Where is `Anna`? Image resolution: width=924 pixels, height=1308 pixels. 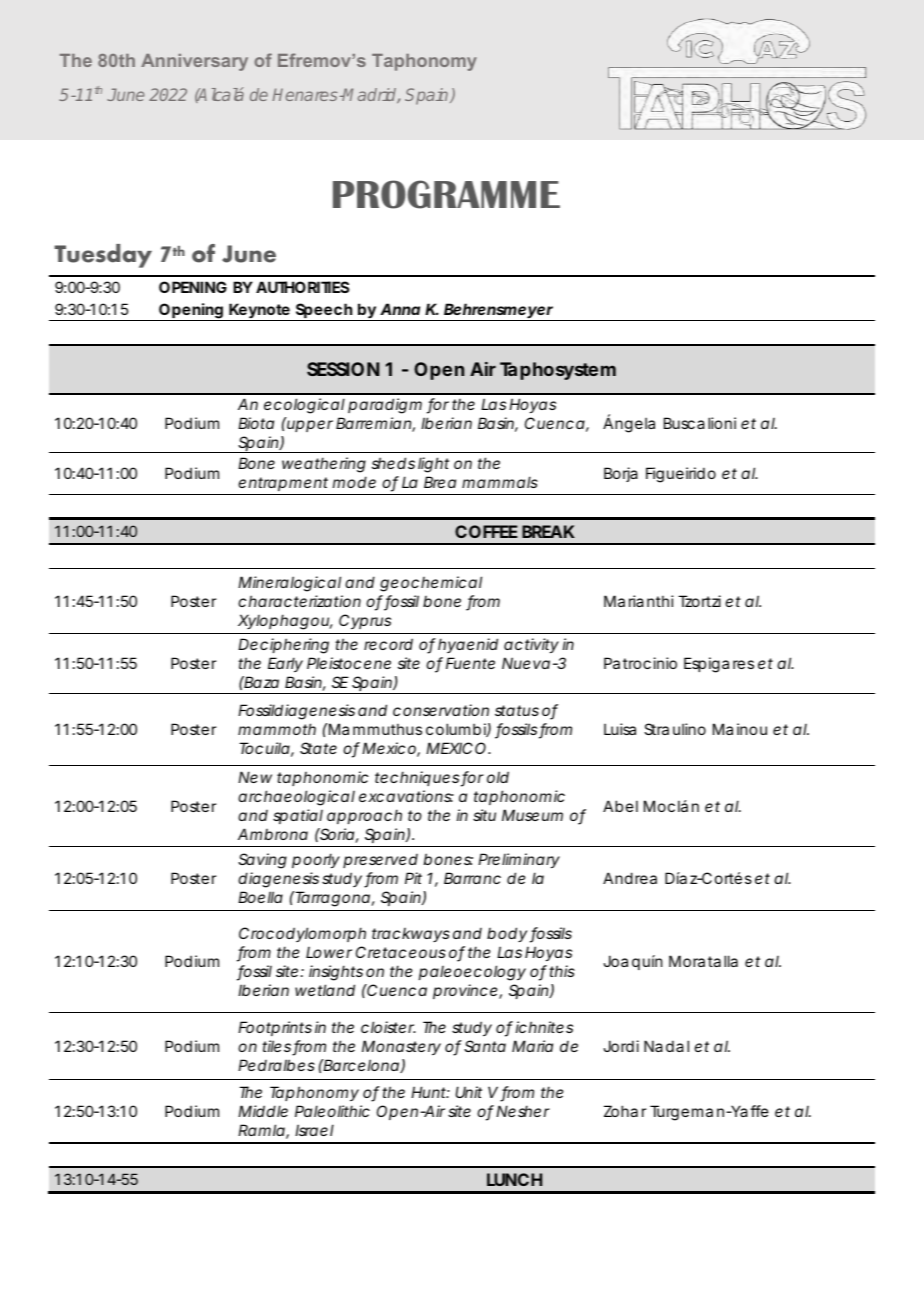 Anna is located at coordinates (400, 309).
